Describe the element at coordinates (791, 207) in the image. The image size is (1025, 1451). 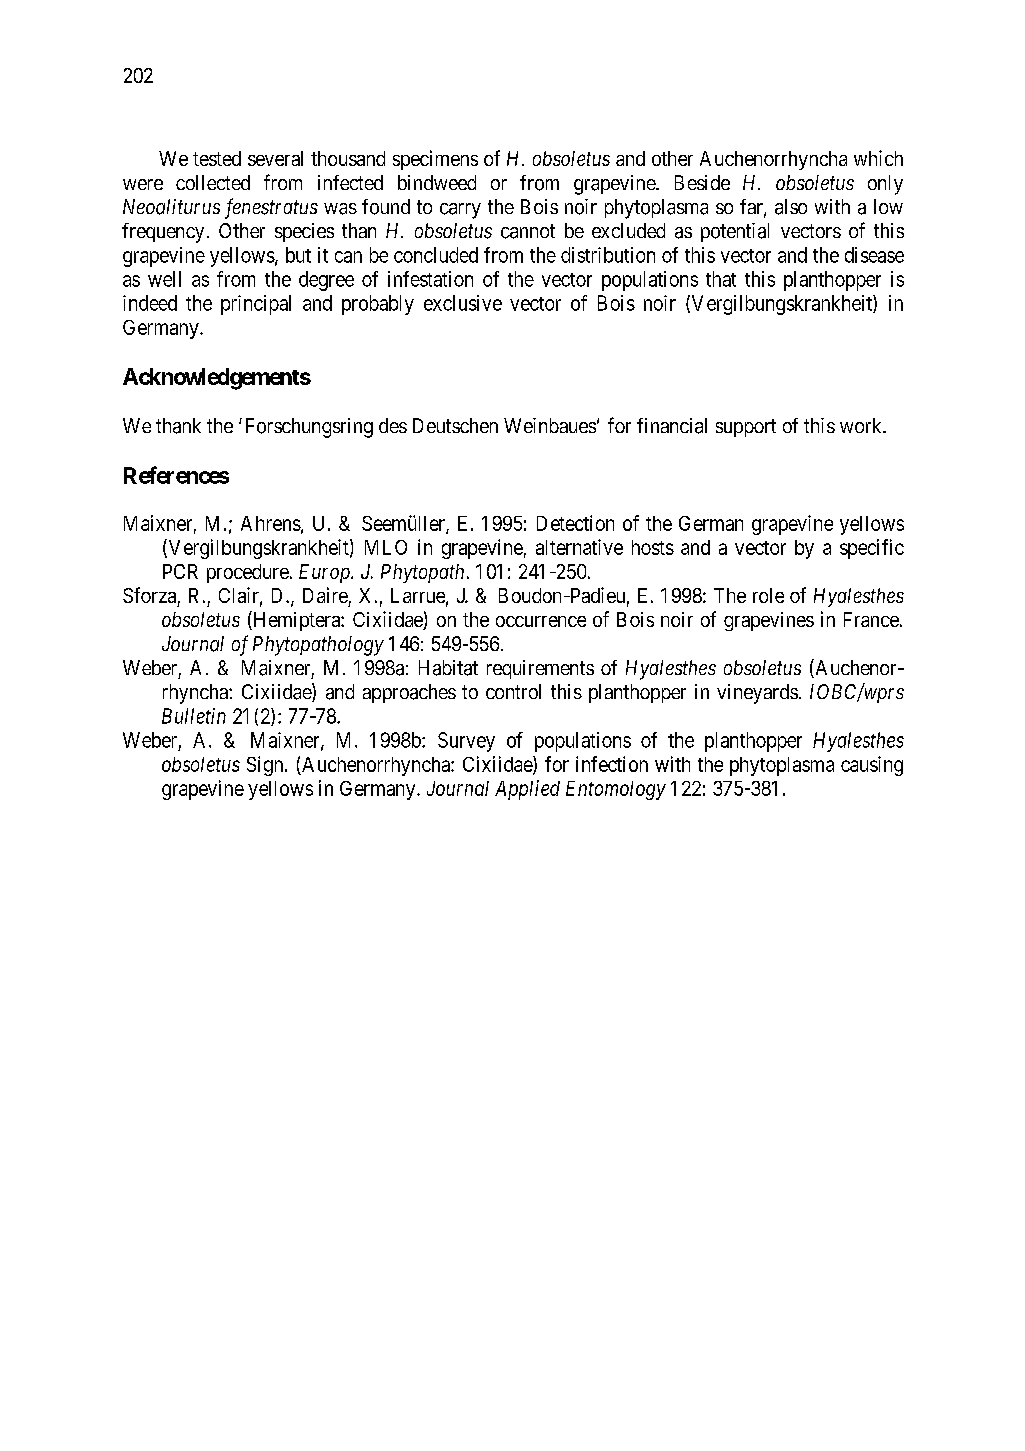
I see `also` at that location.
